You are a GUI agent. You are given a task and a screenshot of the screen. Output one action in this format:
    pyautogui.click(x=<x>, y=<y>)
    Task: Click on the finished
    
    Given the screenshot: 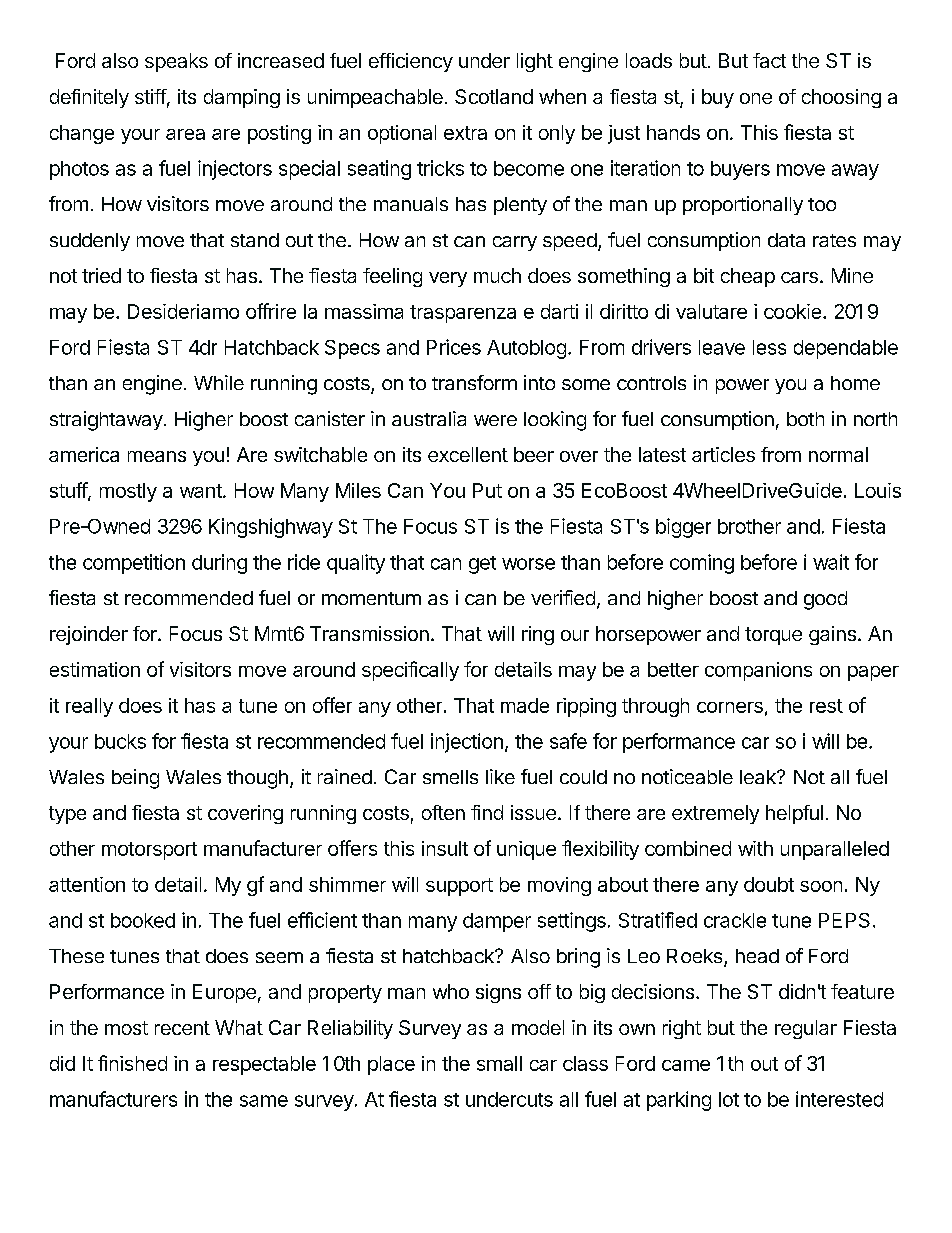 What is the action you would take?
    pyautogui.click(x=132, y=1063)
